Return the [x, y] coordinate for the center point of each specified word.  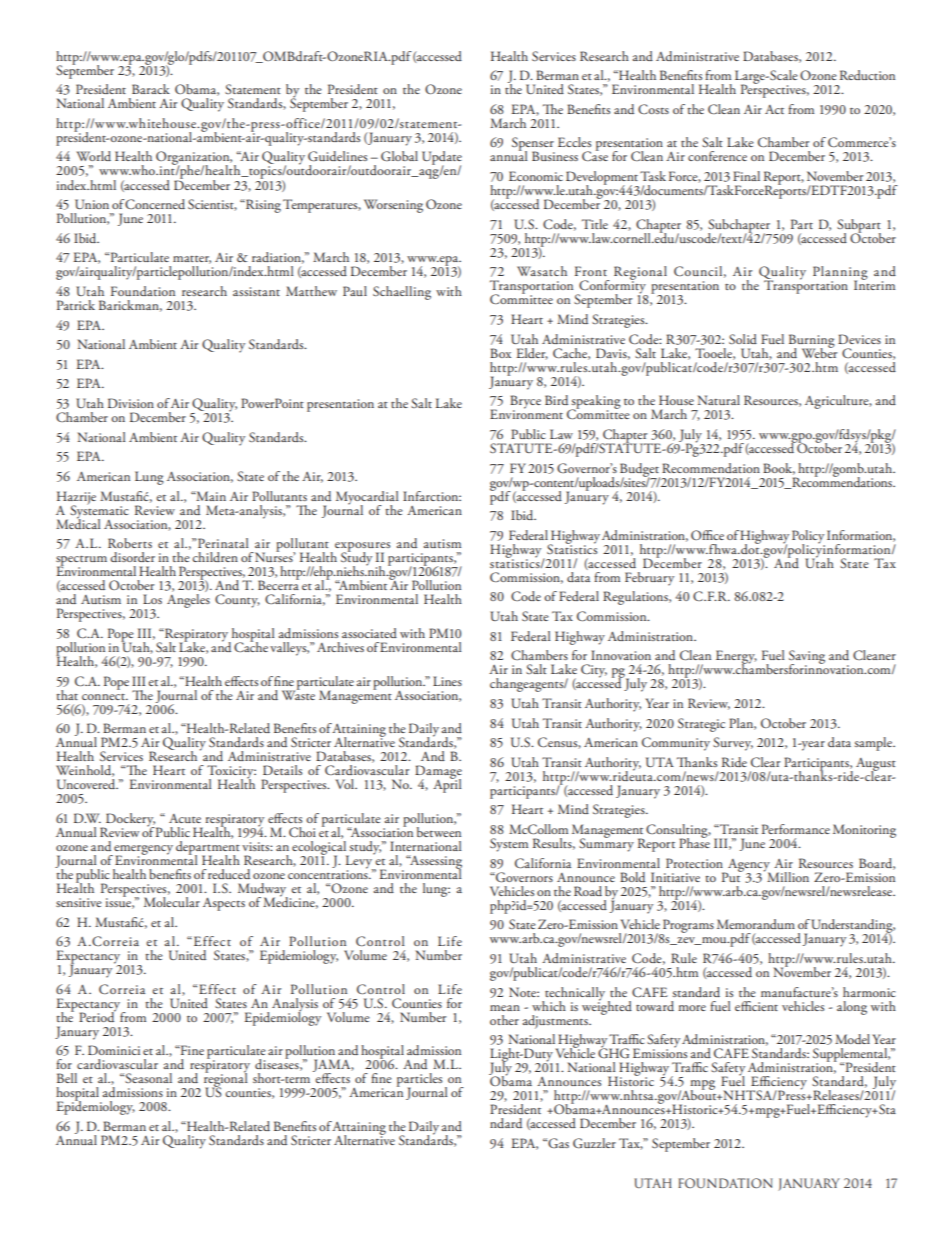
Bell [67, 1078]
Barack [151, 89]
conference [717, 156]
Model [852, 1039]
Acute [185, 818]
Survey [733, 744]
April [447, 785]
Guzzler [594, 1143]
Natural [719, 400]
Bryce [525, 403]
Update [442, 159]
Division [131, 403]
